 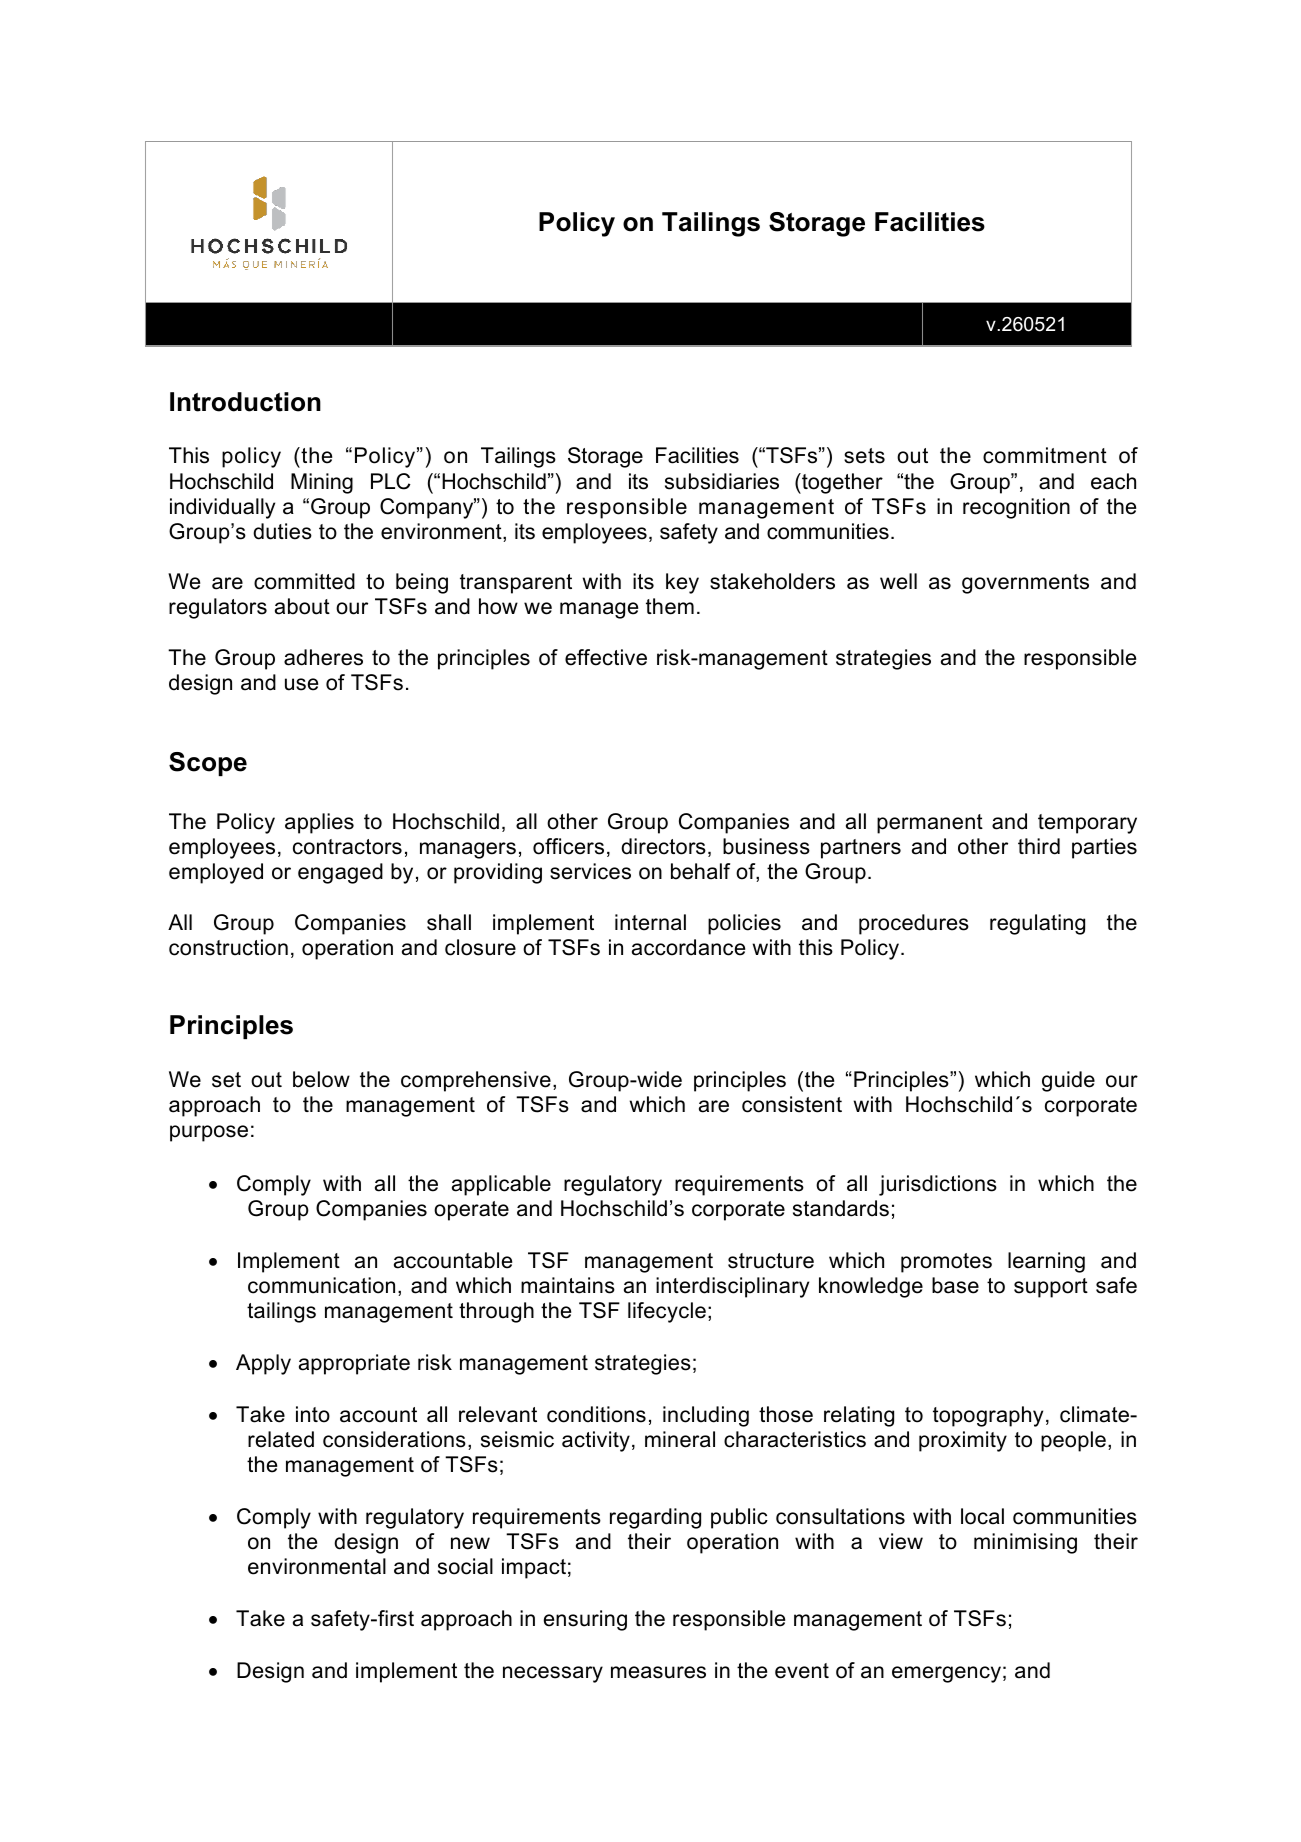 What do you see at coordinates (301, 684) in the screenshot?
I see `use` at bounding box center [301, 684].
